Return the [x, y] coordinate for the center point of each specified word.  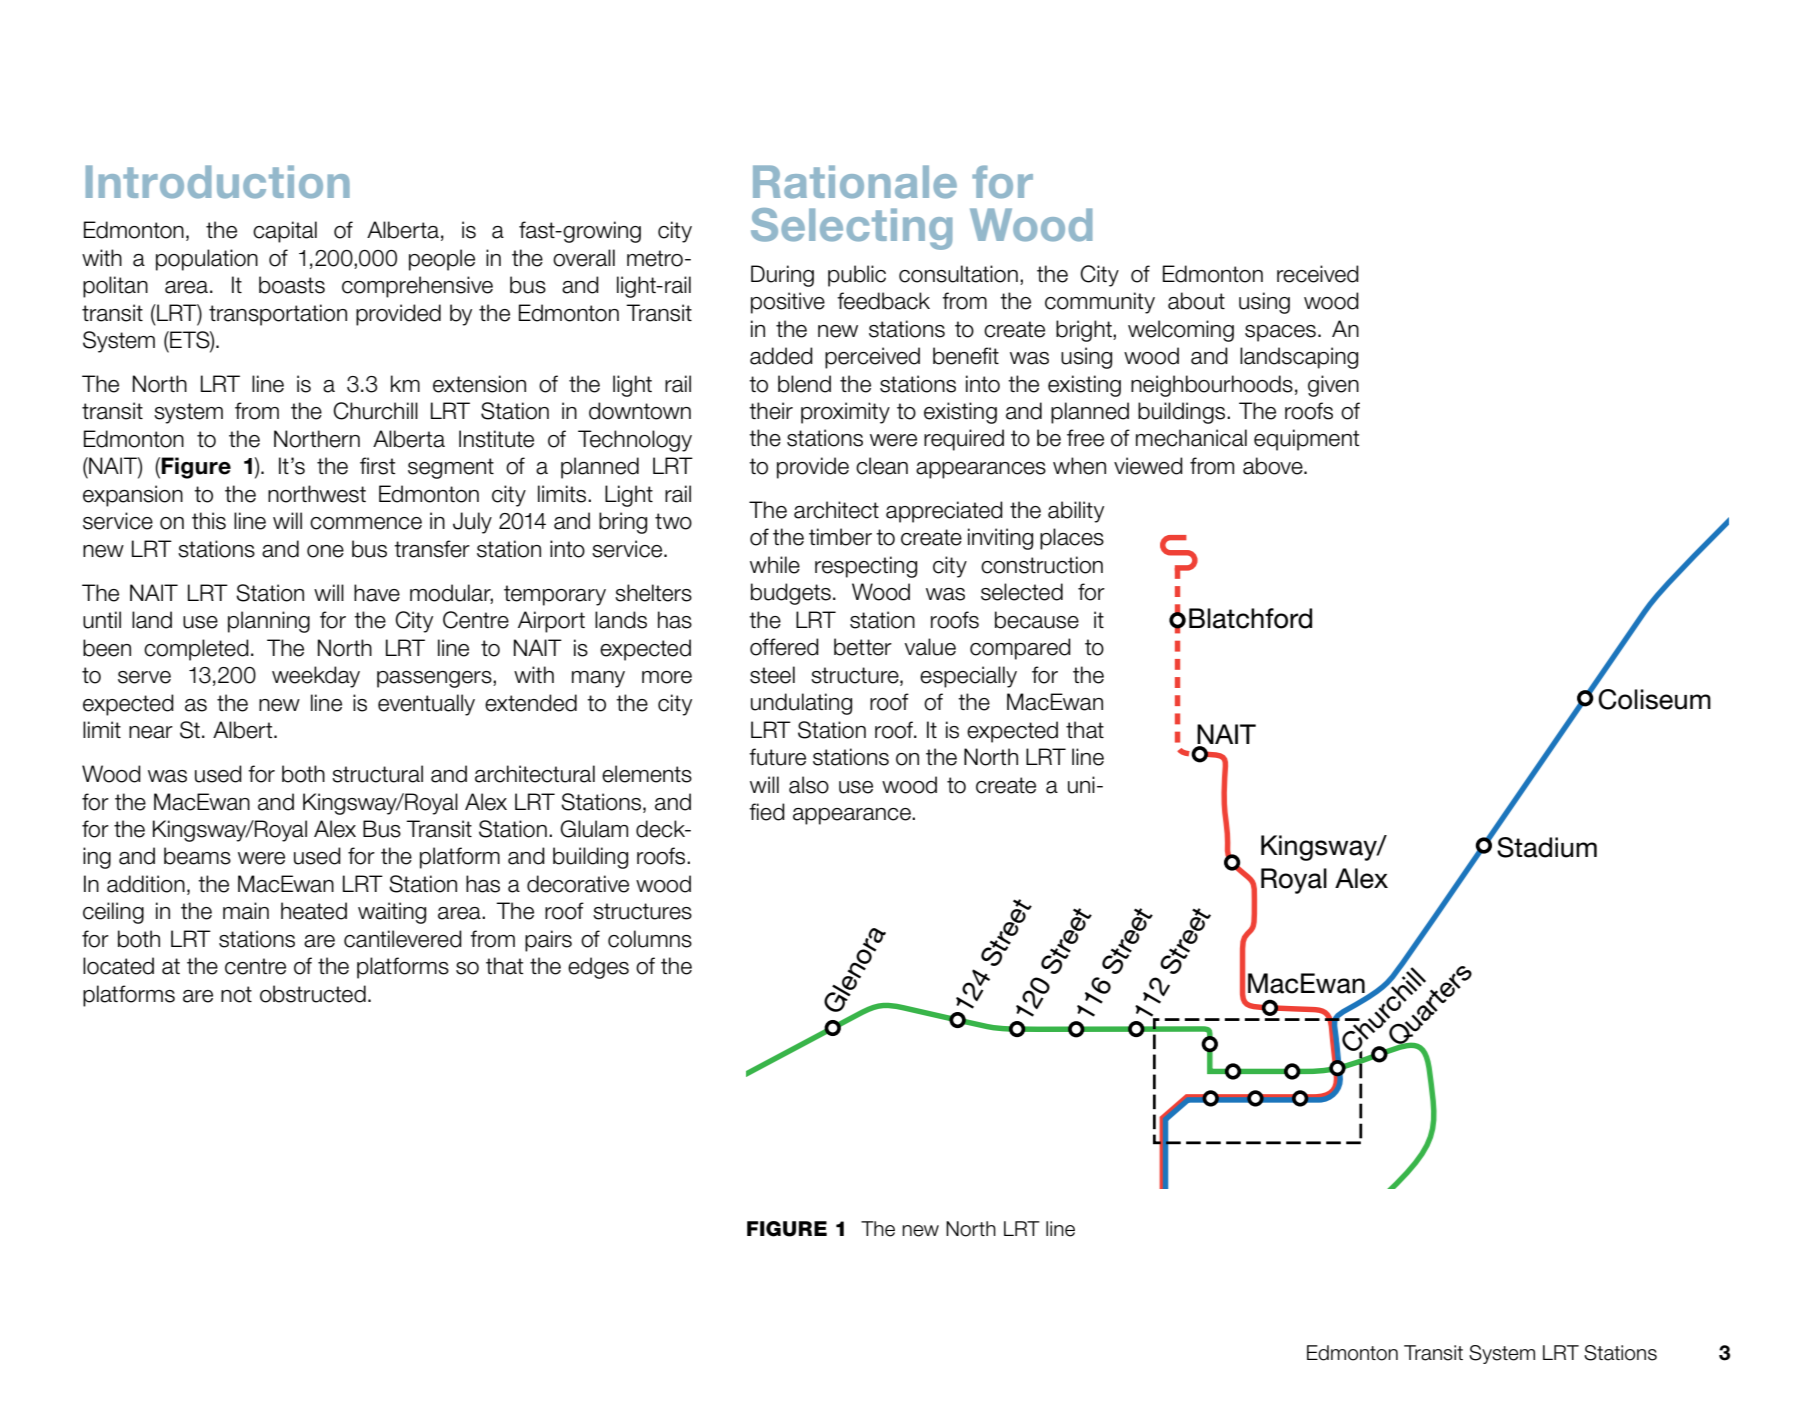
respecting [866, 567]
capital [285, 232]
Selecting [851, 229]
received [1318, 274]
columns [650, 939]
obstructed [313, 994]
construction [1042, 565]
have [377, 593]
